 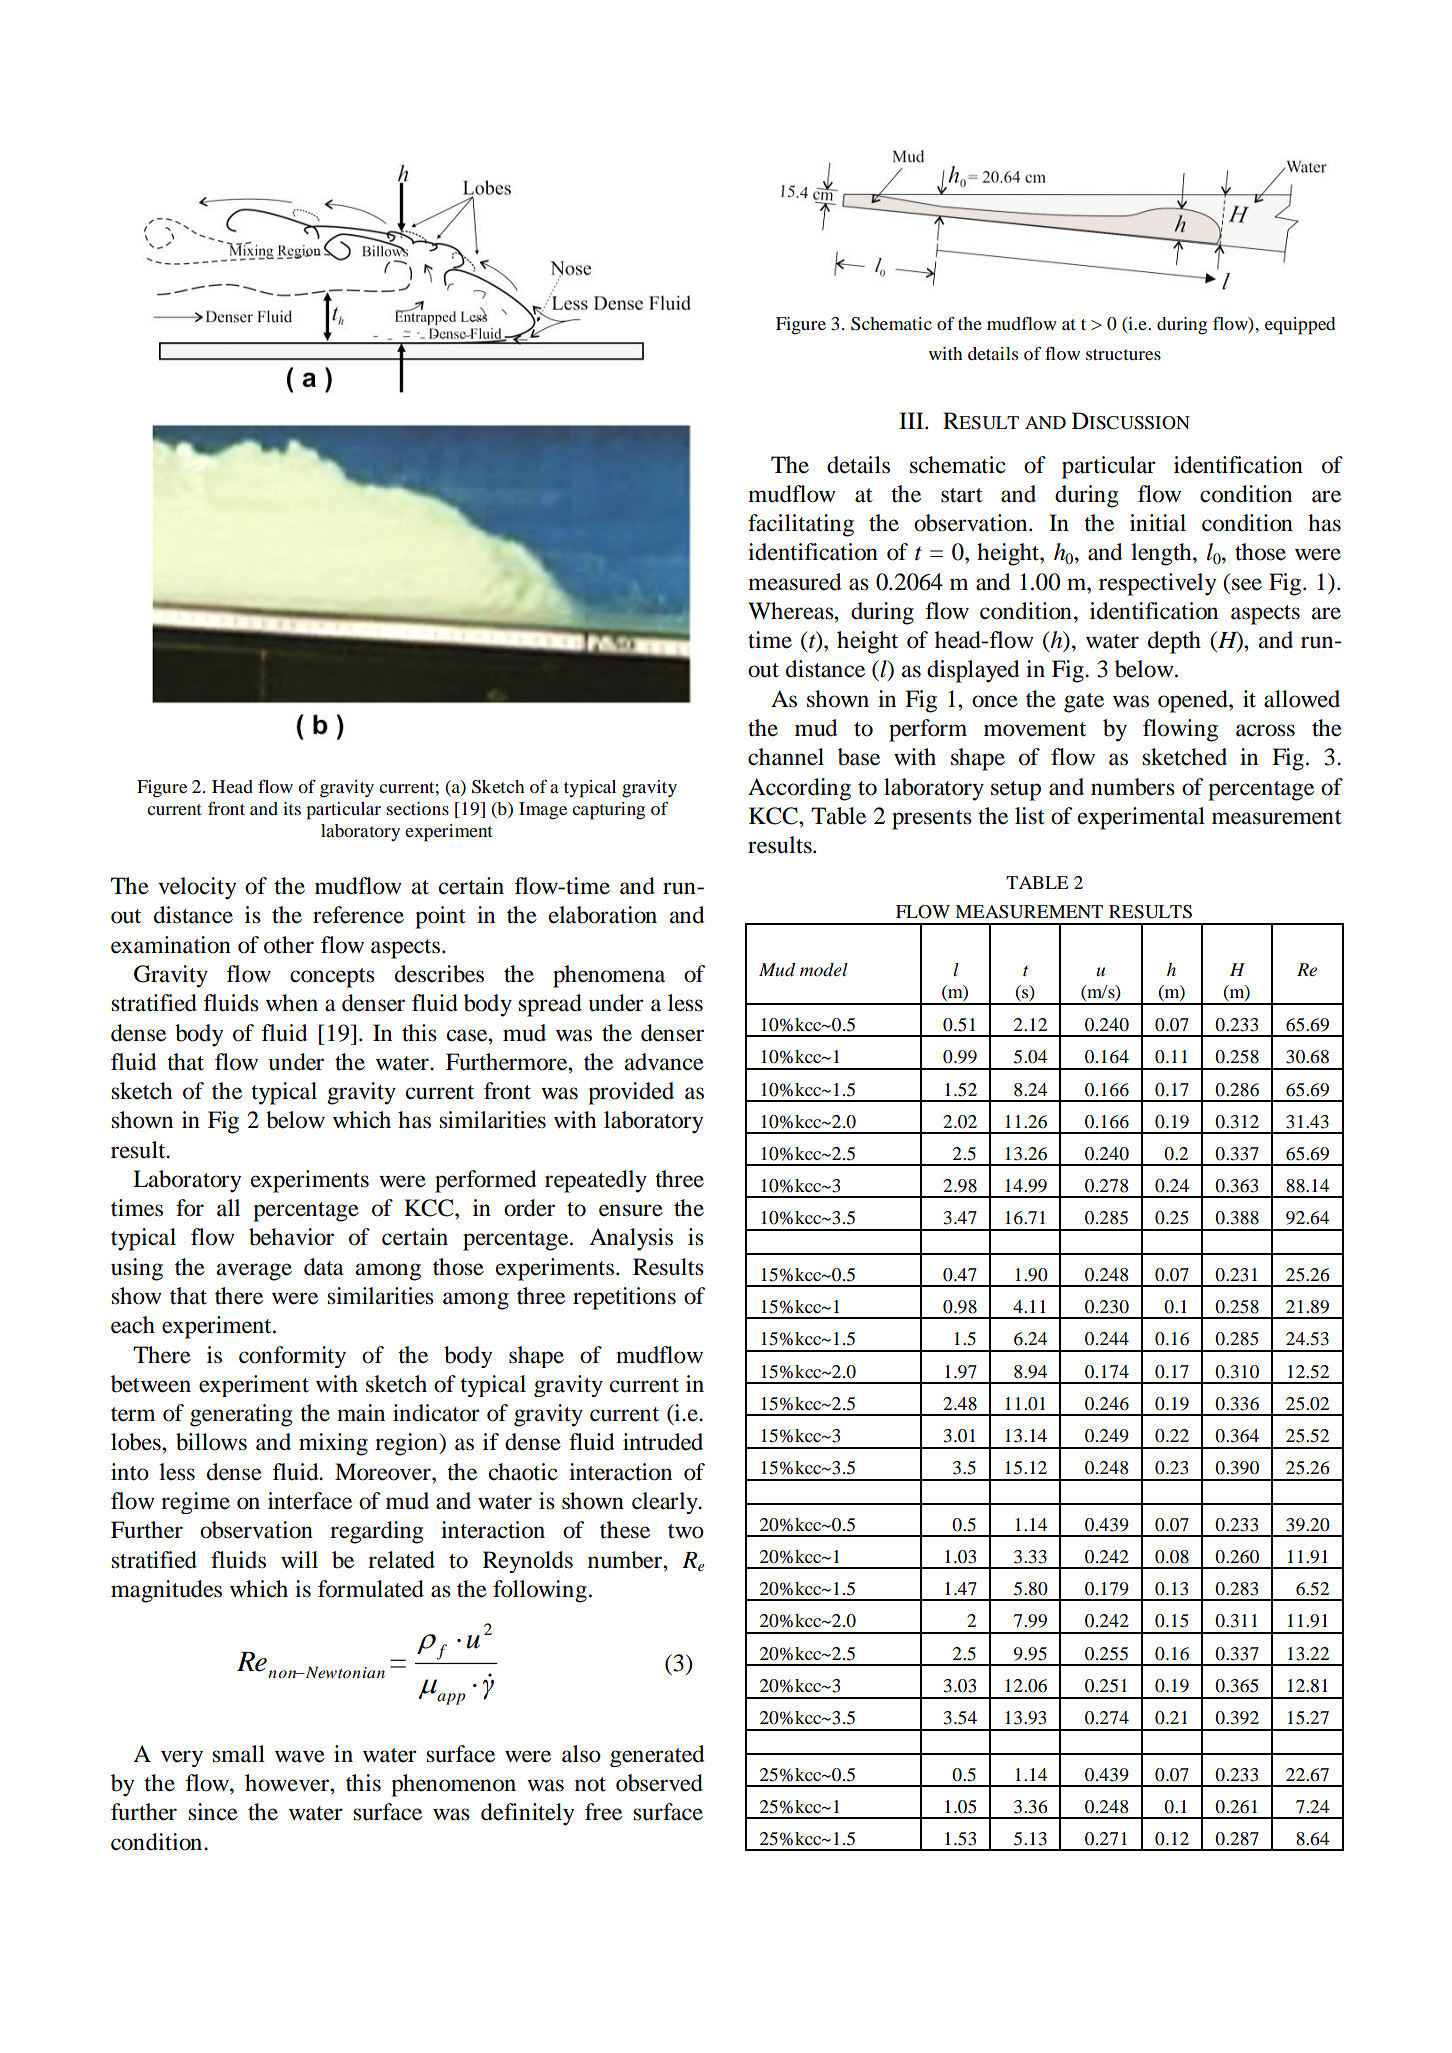 What do you see at coordinates (824, 970) in the document?
I see `model` at bounding box center [824, 970].
